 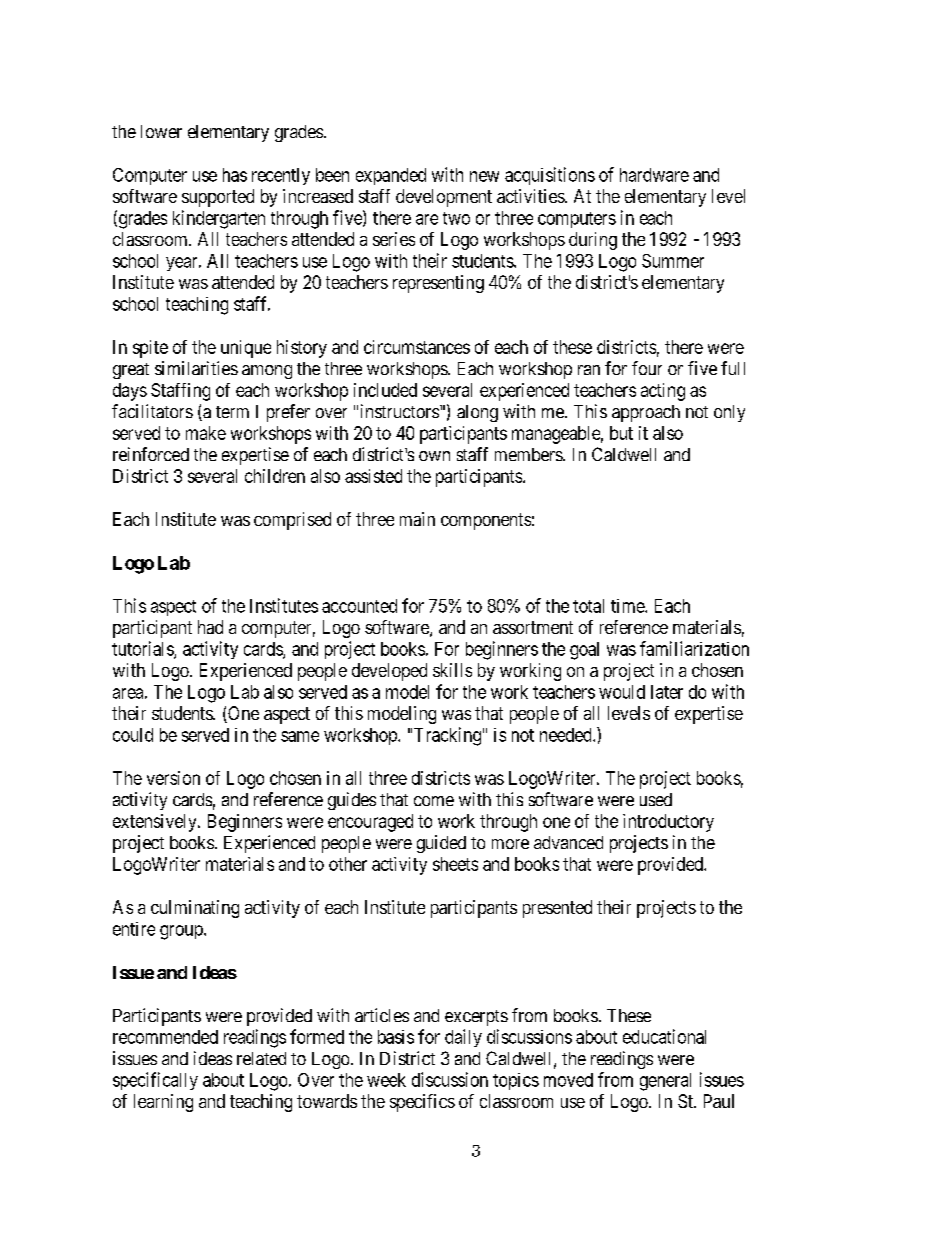 What do you see at coordinates (155, 1081) in the document?
I see `specifically` at bounding box center [155, 1081].
